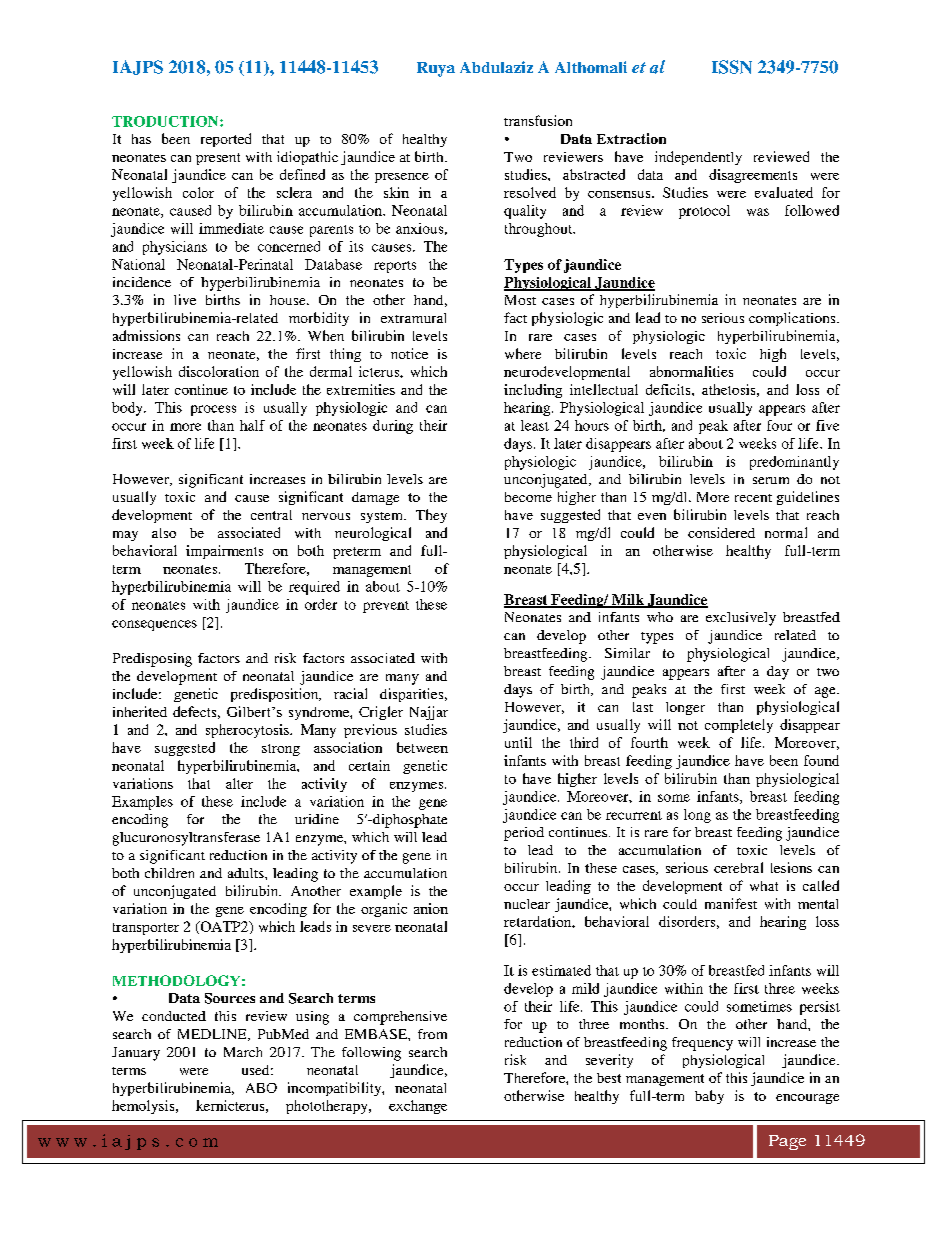 Image resolution: width=952 pixels, height=1233 pixels. I want to click on exchange, so click(418, 1107).
